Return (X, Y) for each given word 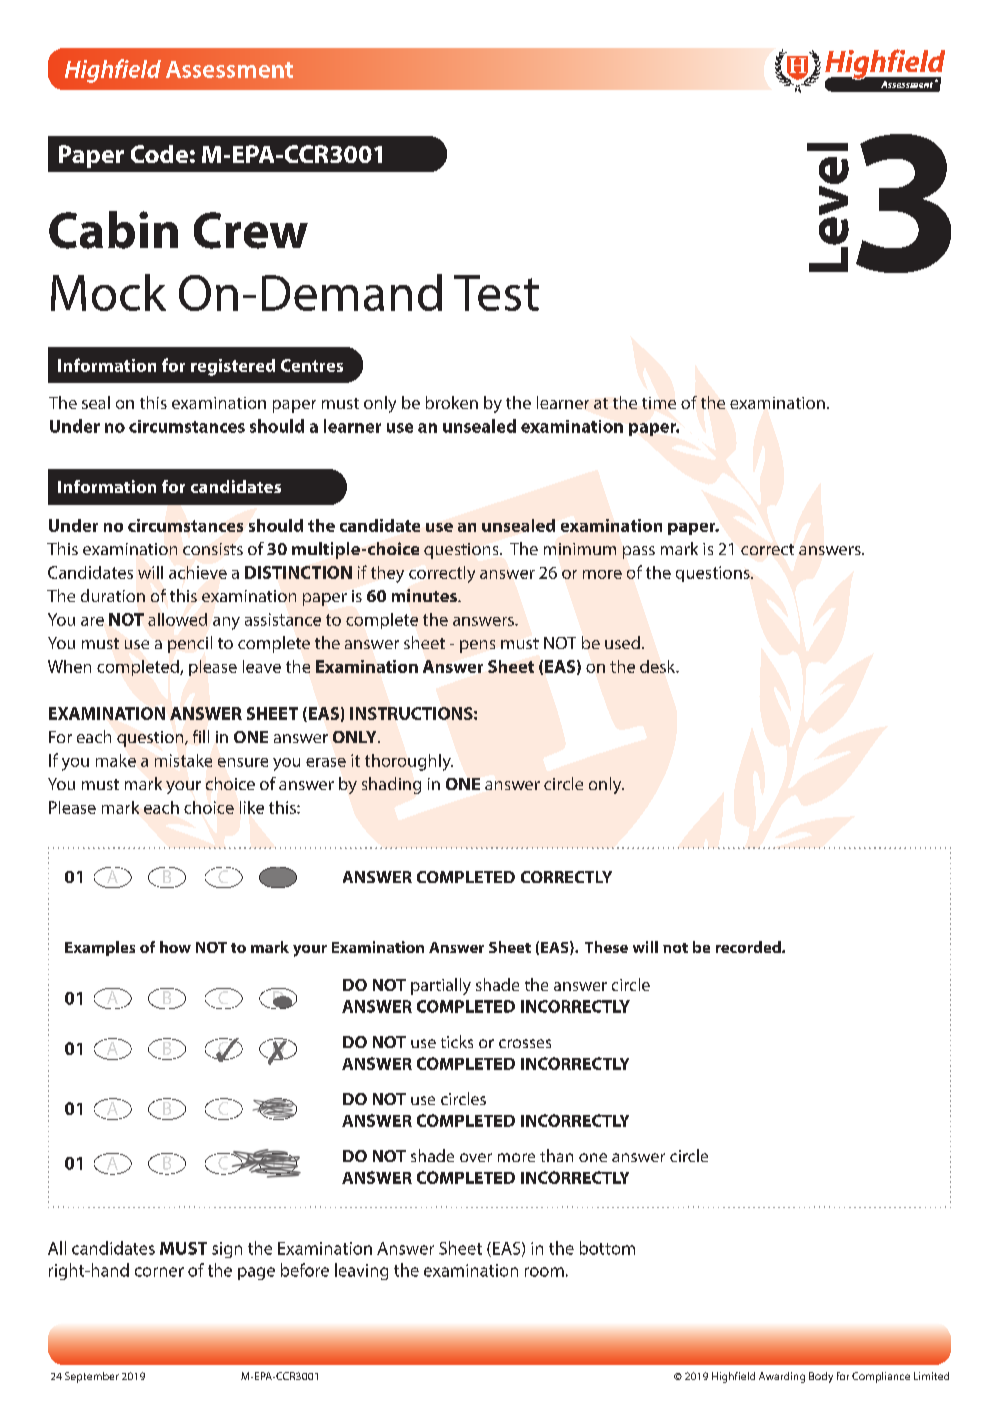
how (175, 947)
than (556, 1155)
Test (496, 293)
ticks (457, 1041)
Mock (108, 292)
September (92, 1377)
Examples (100, 948)
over (476, 1157)
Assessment (229, 69)
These (606, 947)
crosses (525, 1043)
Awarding (782, 1377)
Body (821, 1377)
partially (441, 986)
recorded (749, 947)
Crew (251, 230)
